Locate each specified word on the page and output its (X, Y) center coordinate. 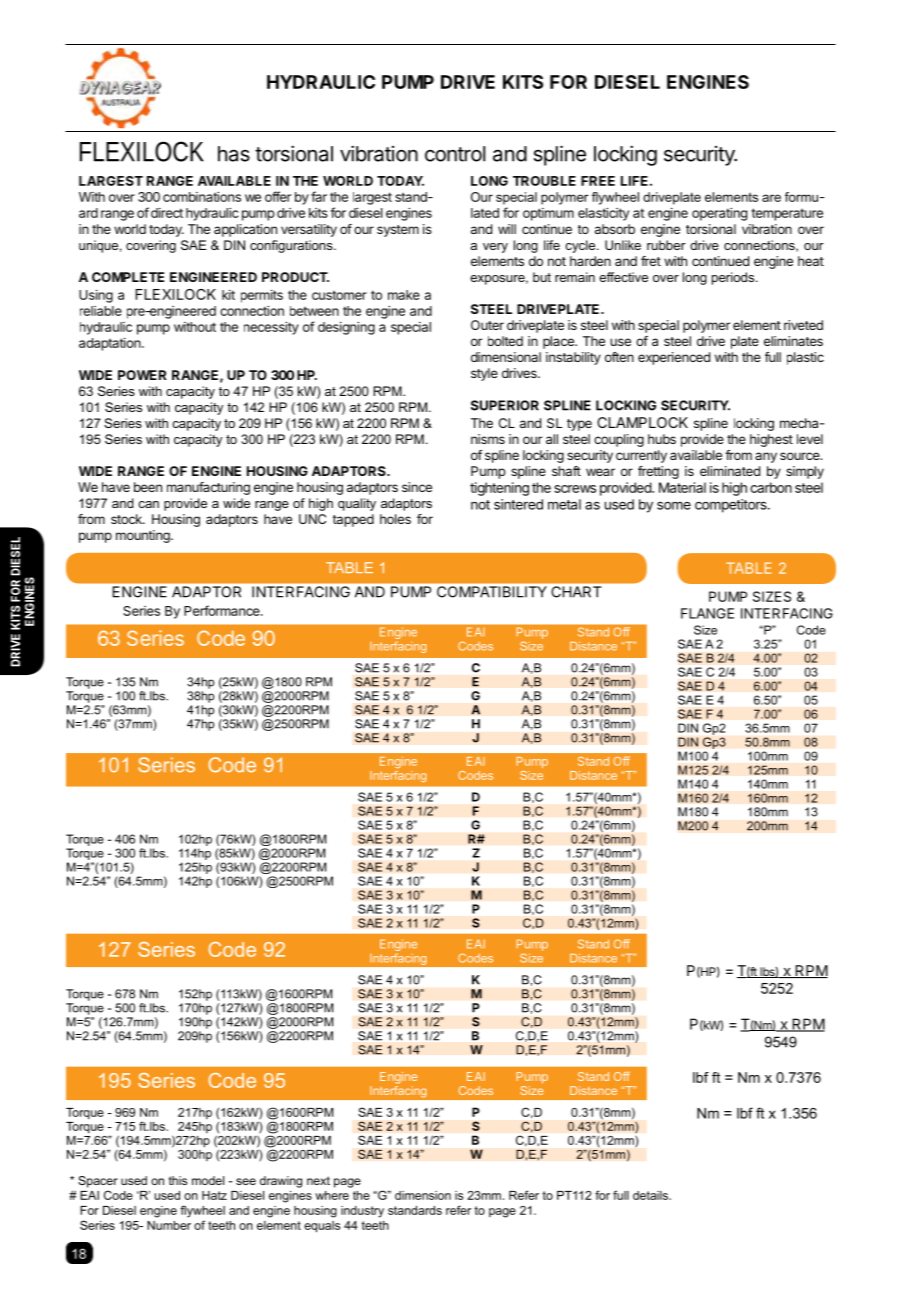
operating (719, 214)
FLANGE (707, 613)
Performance (223, 610)
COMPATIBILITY (491, 592)
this (178, 1180)
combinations (202, 197)
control (455, 154)
